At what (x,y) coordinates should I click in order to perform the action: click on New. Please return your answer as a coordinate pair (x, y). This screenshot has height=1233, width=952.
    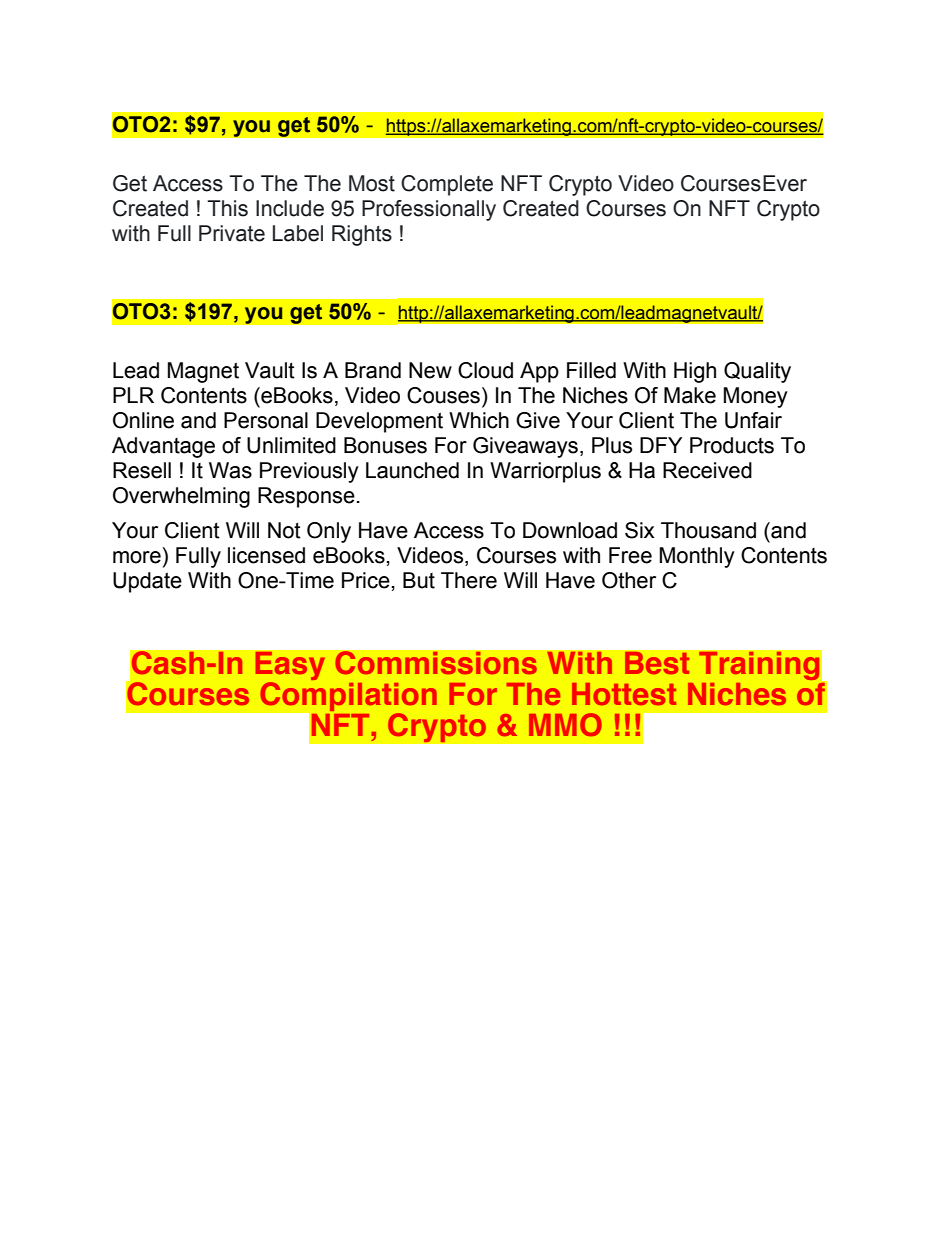
    Looking at the image, I should click on (430, 370).
